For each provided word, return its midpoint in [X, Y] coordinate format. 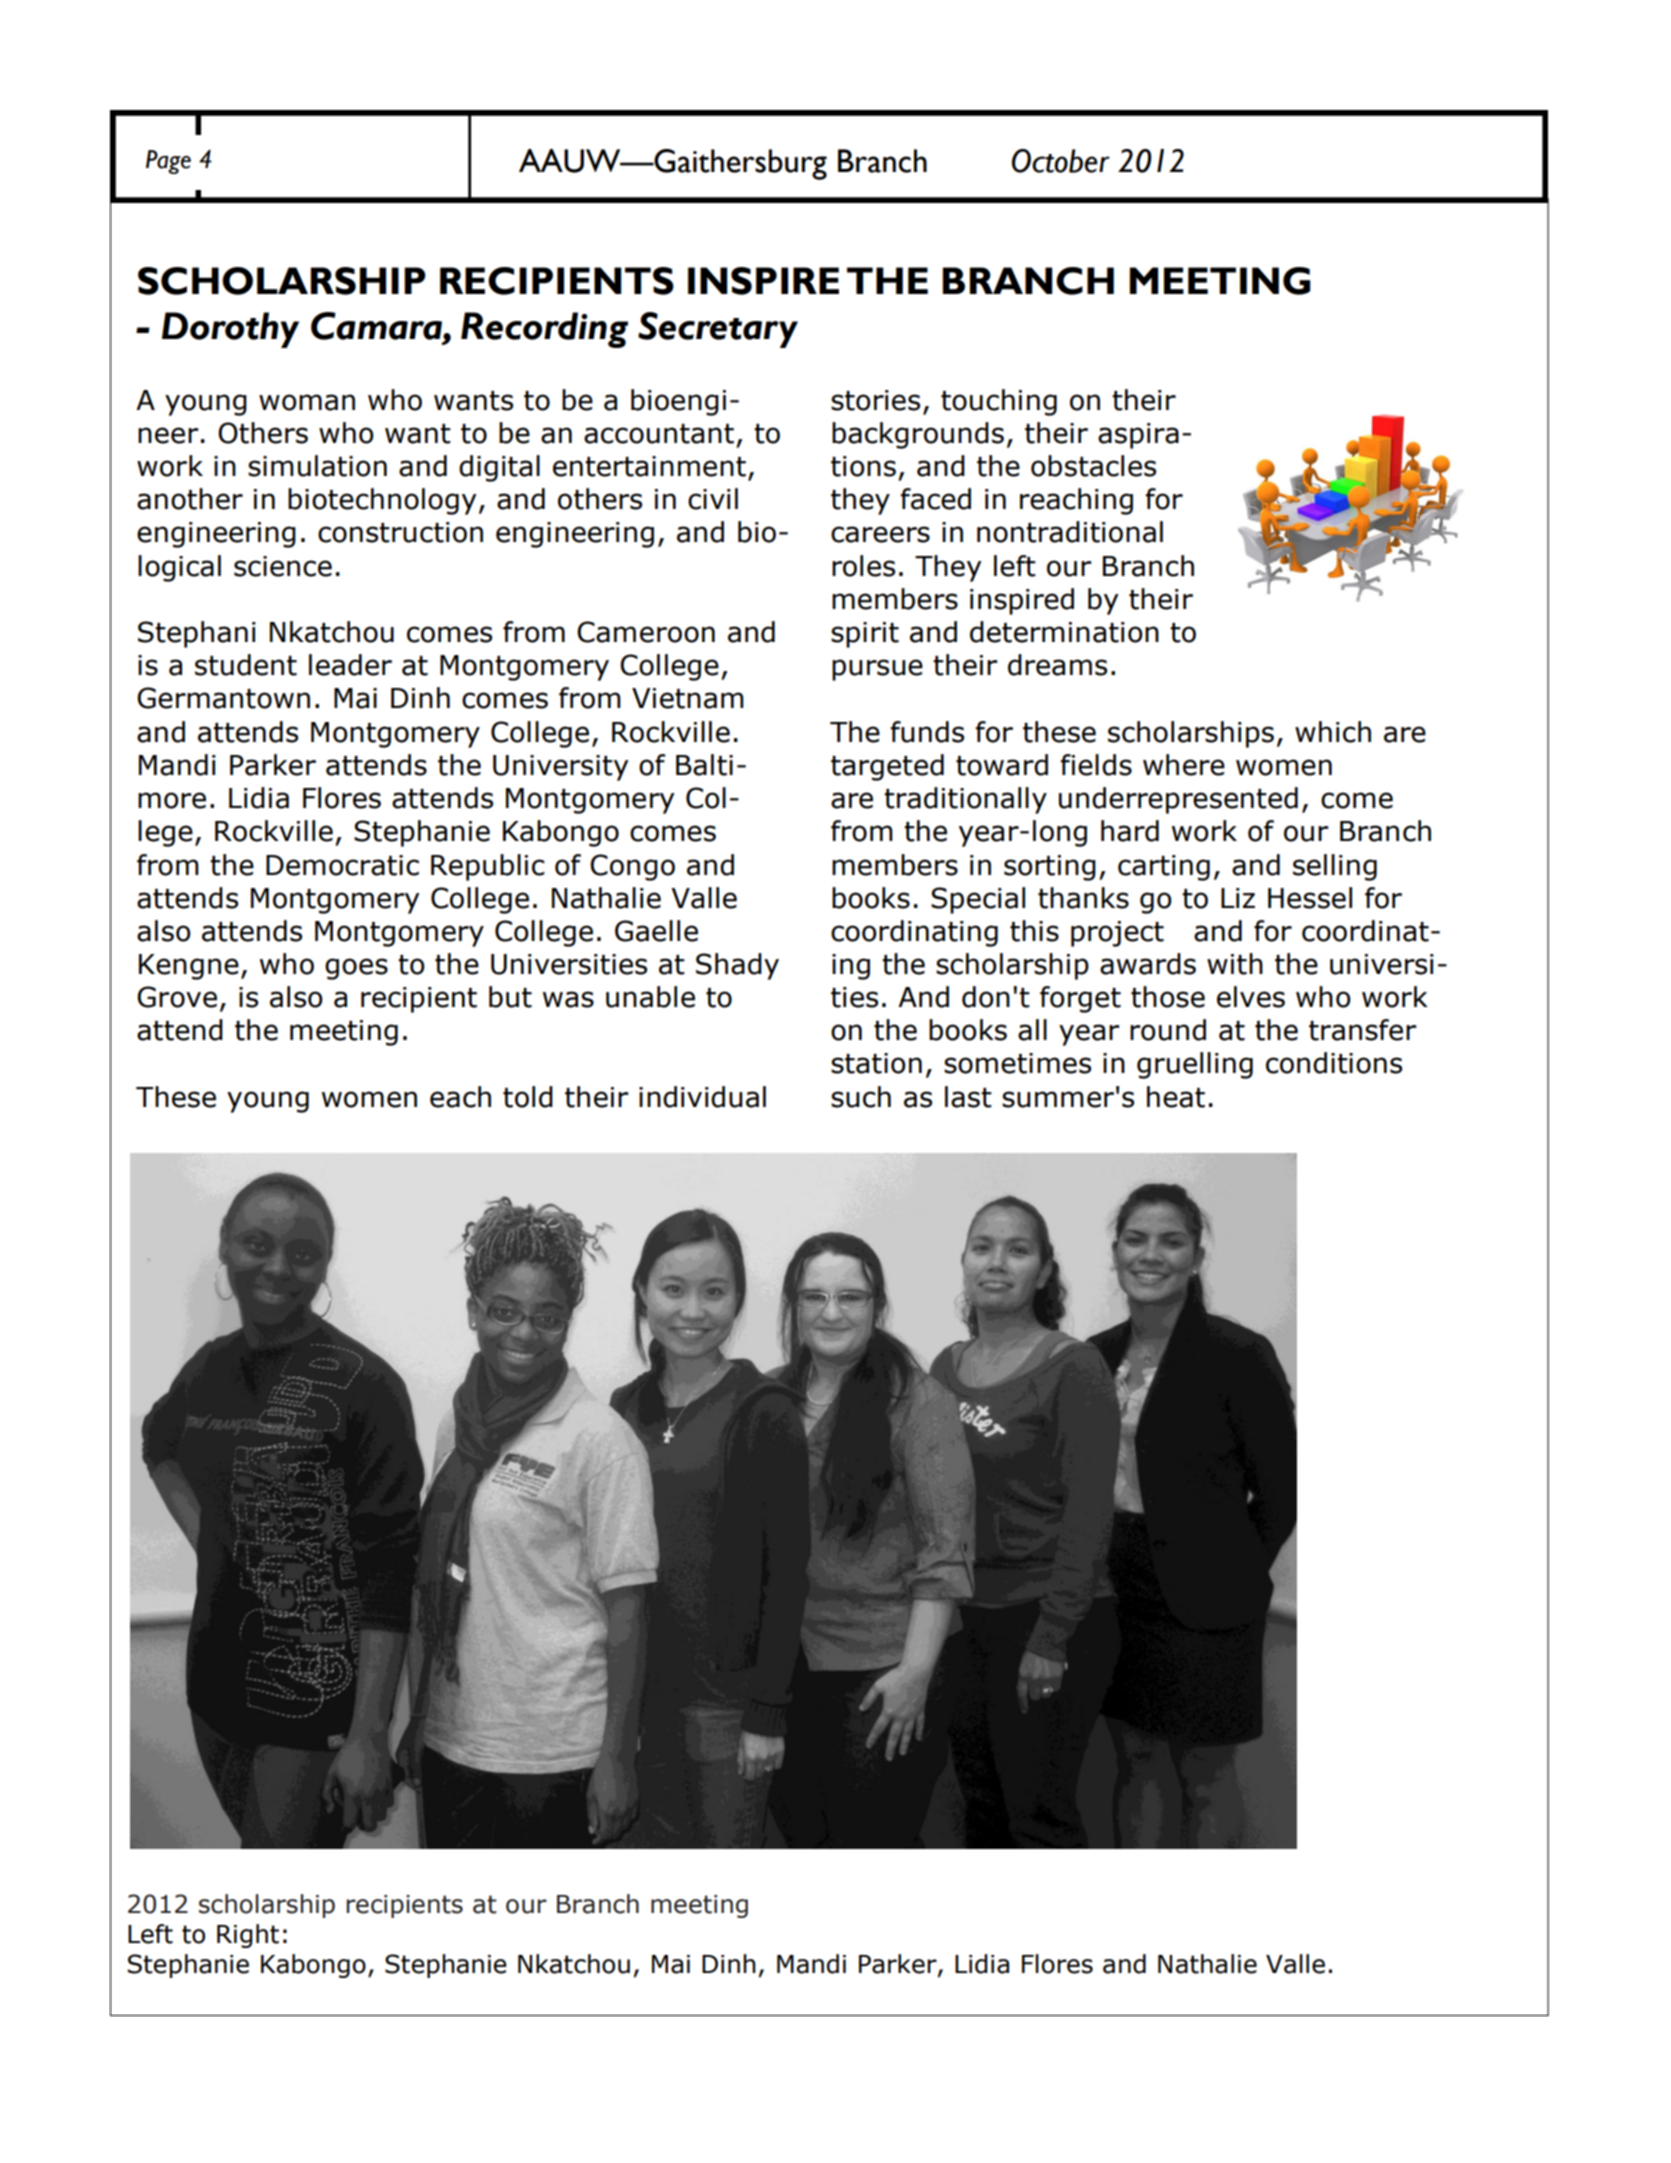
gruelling [1195, 1065]
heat [1176, 1097]
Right [248, 1936]
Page [168, 162]
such [861, 1097]
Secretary [718, 330]
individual [702, 1097]
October [1061, 161]
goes [356, 969]
